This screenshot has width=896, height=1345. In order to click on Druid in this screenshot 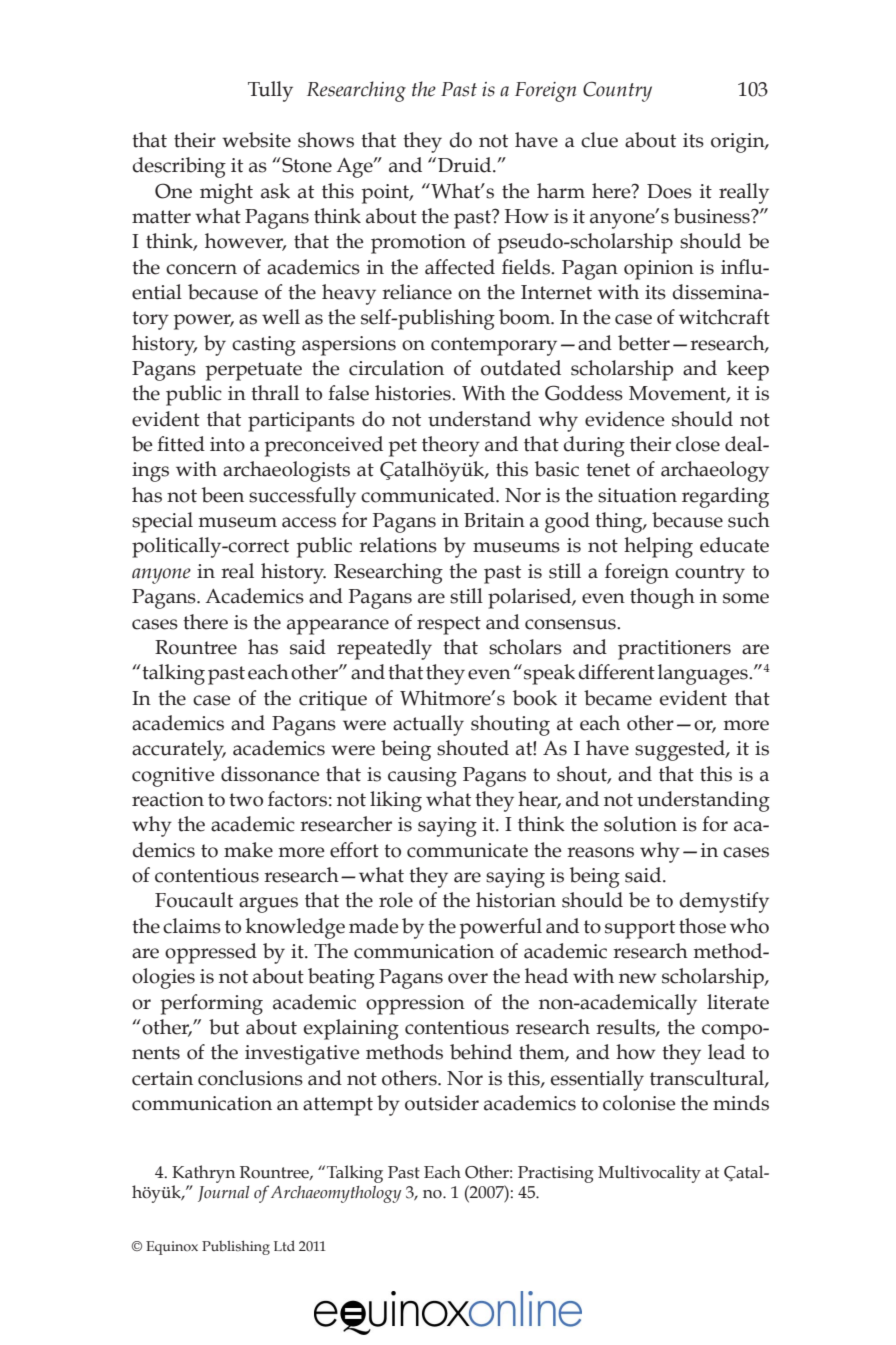, I will do `click(466, 165)`.
